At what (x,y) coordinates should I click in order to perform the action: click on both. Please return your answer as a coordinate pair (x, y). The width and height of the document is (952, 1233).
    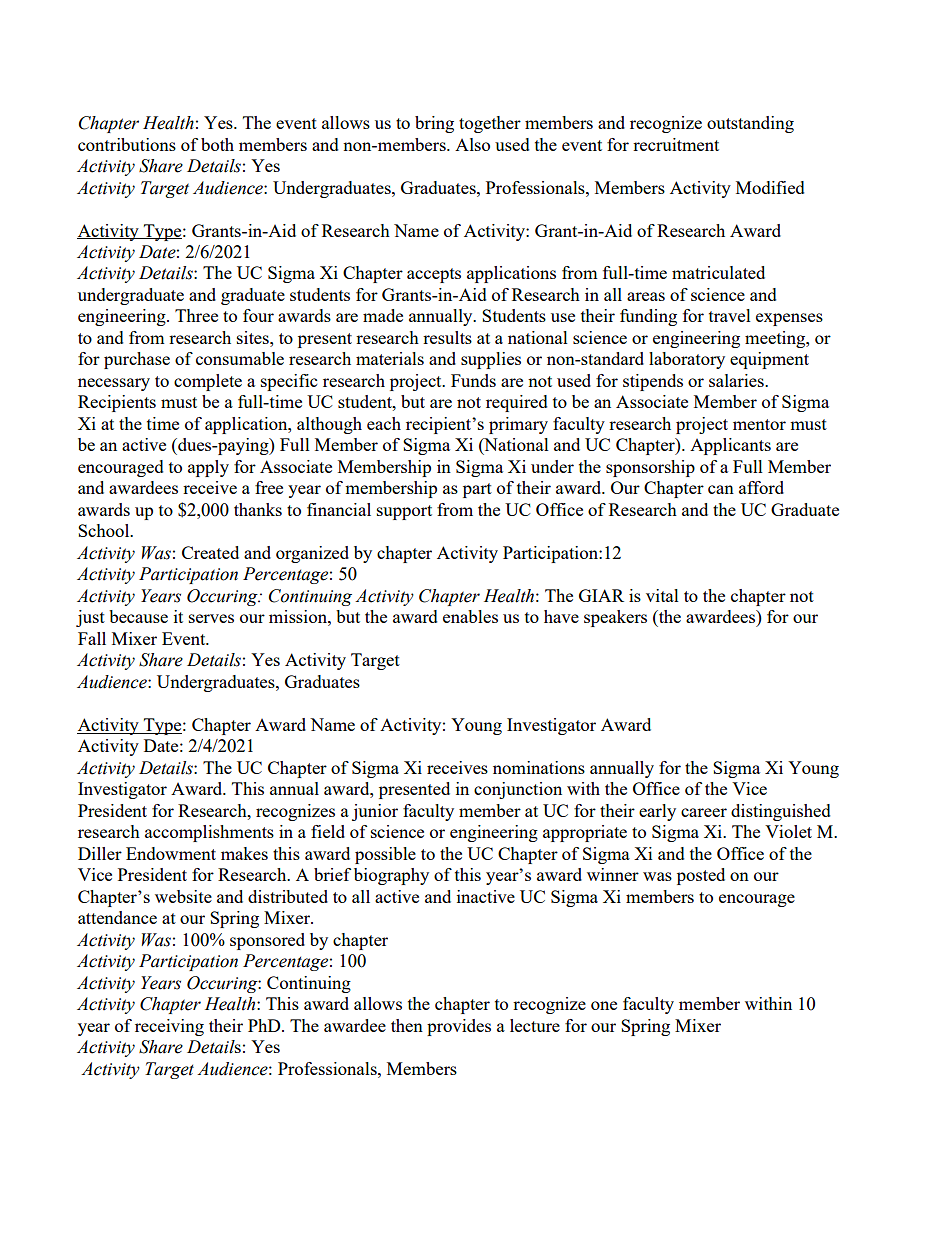
    Looking at the image, I should click on (217, 144).
